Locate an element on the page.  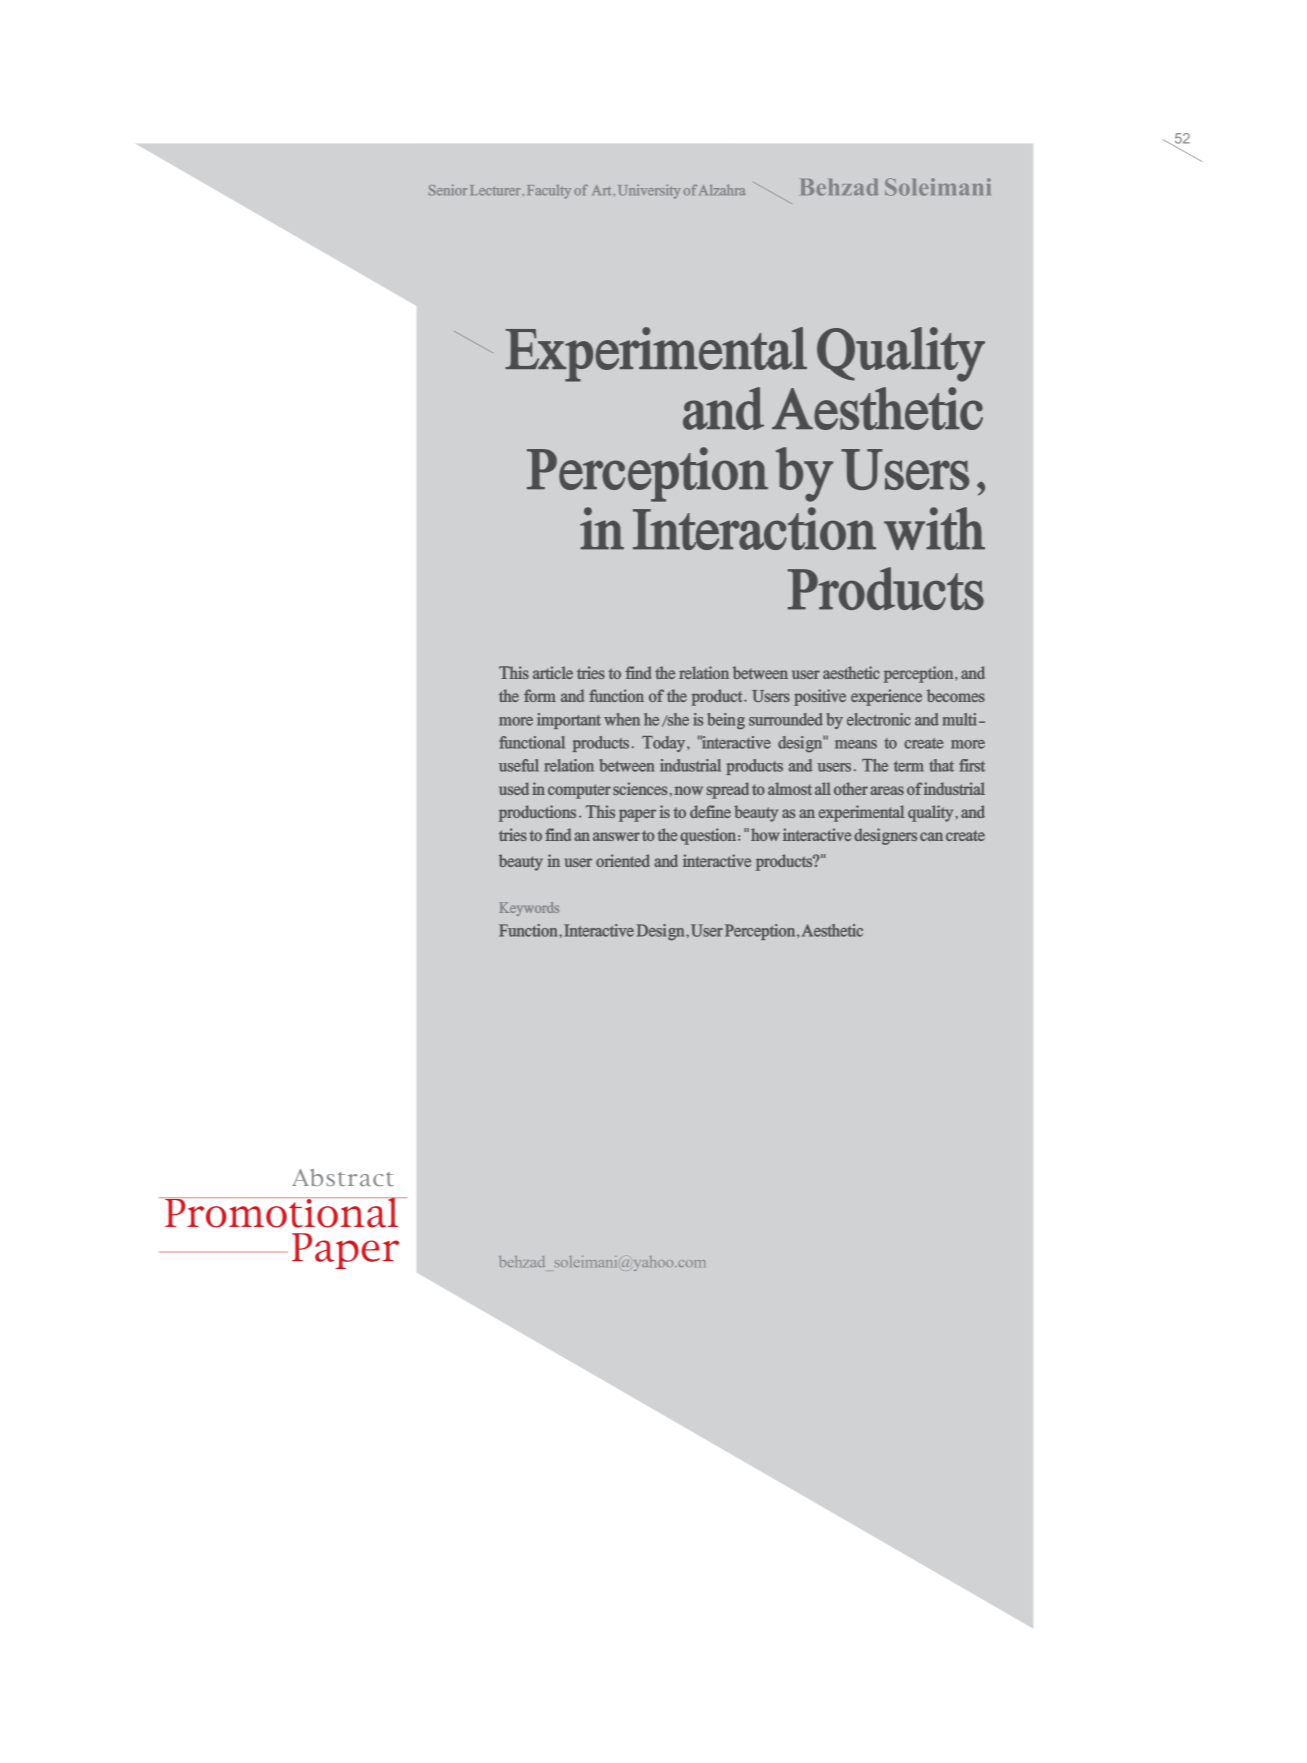
Faculty is located at coordinates (549, 191).
